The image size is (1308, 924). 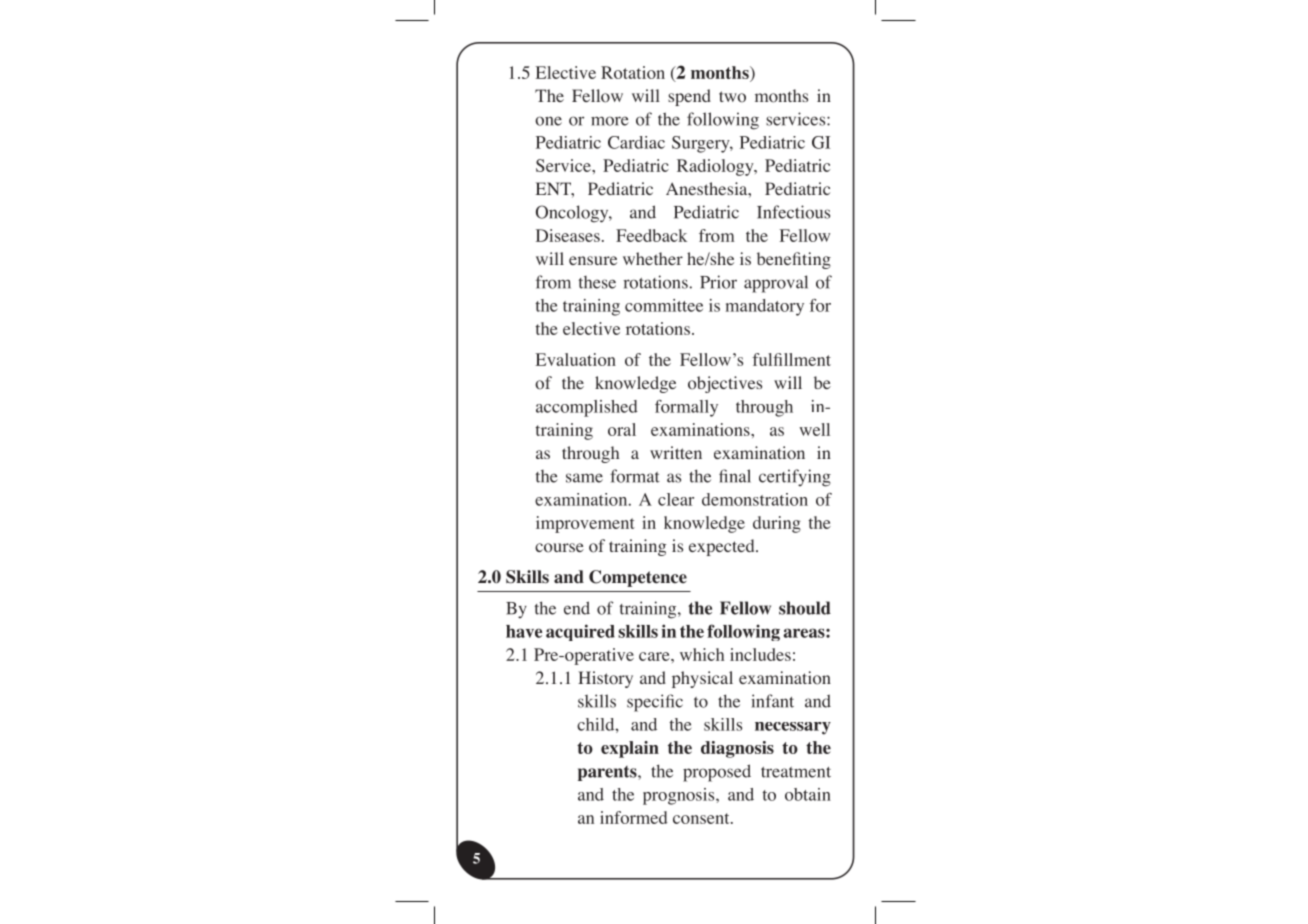 I want to click on Competence, so click(x=638, y=578).
